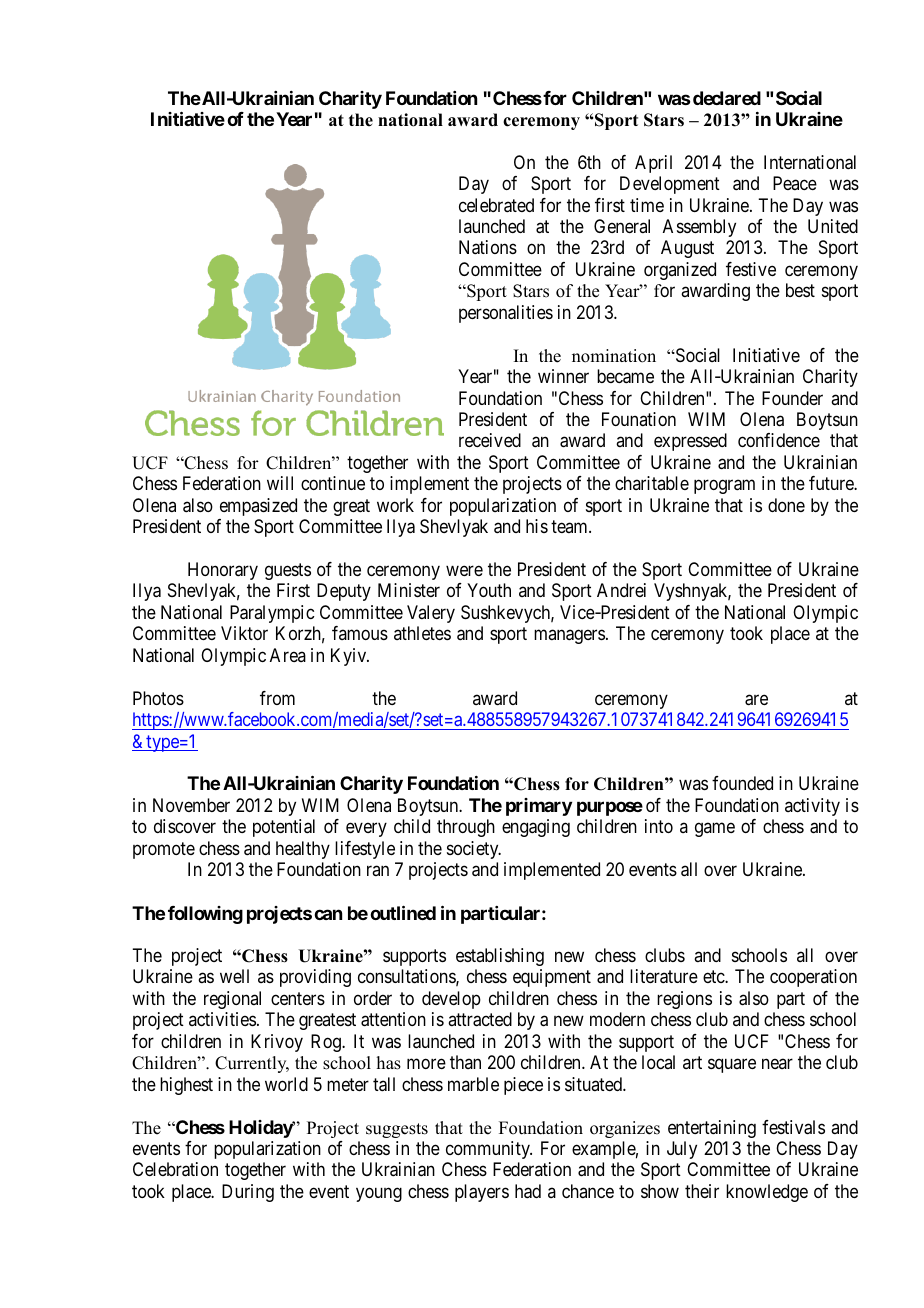  I want to click on celebrated, so click(496, 205).
